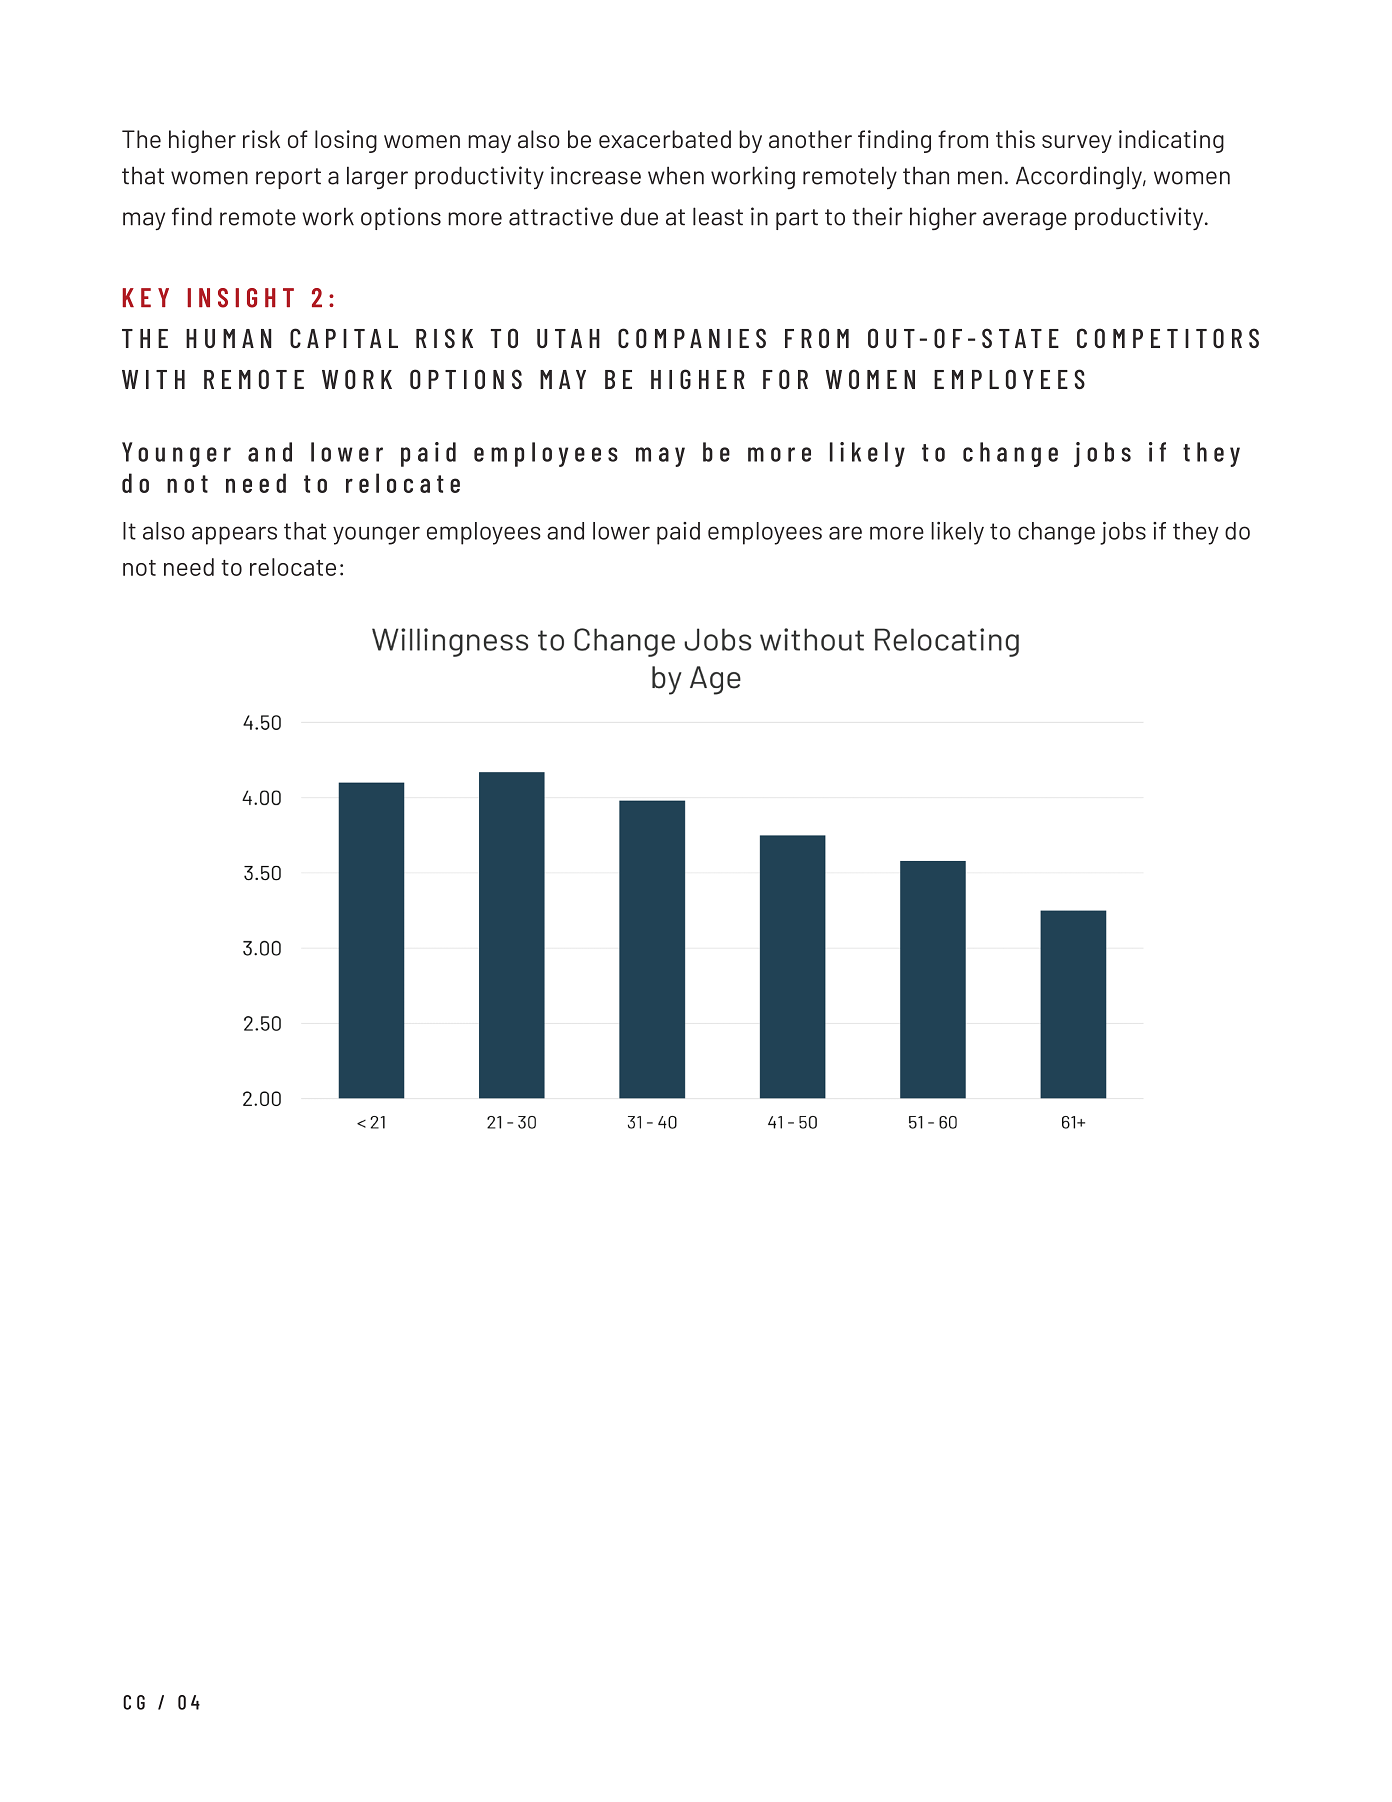 The image size is (1392, 1802). Describe the element at coordinates (1025, 221) in the screenshot. I see `average` at that location.
